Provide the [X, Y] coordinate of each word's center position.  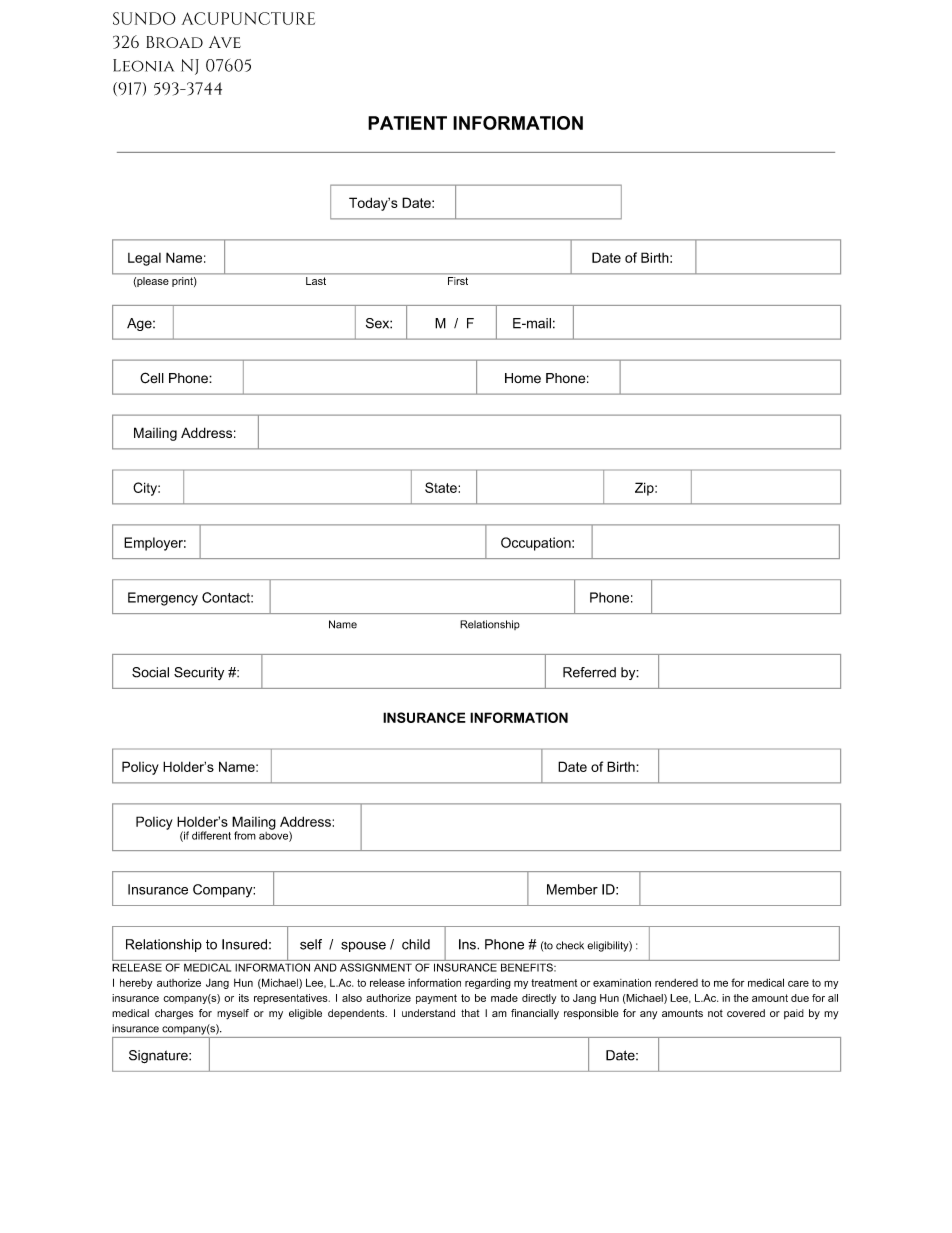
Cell [152, 378]
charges [174, 1014]
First [458, 281]
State [442, 487]
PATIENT [407, 123]
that [470, 1013]
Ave [225, 42]
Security [199, 673]
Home [523, 378]
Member [572, 889]
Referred [589, 672]
